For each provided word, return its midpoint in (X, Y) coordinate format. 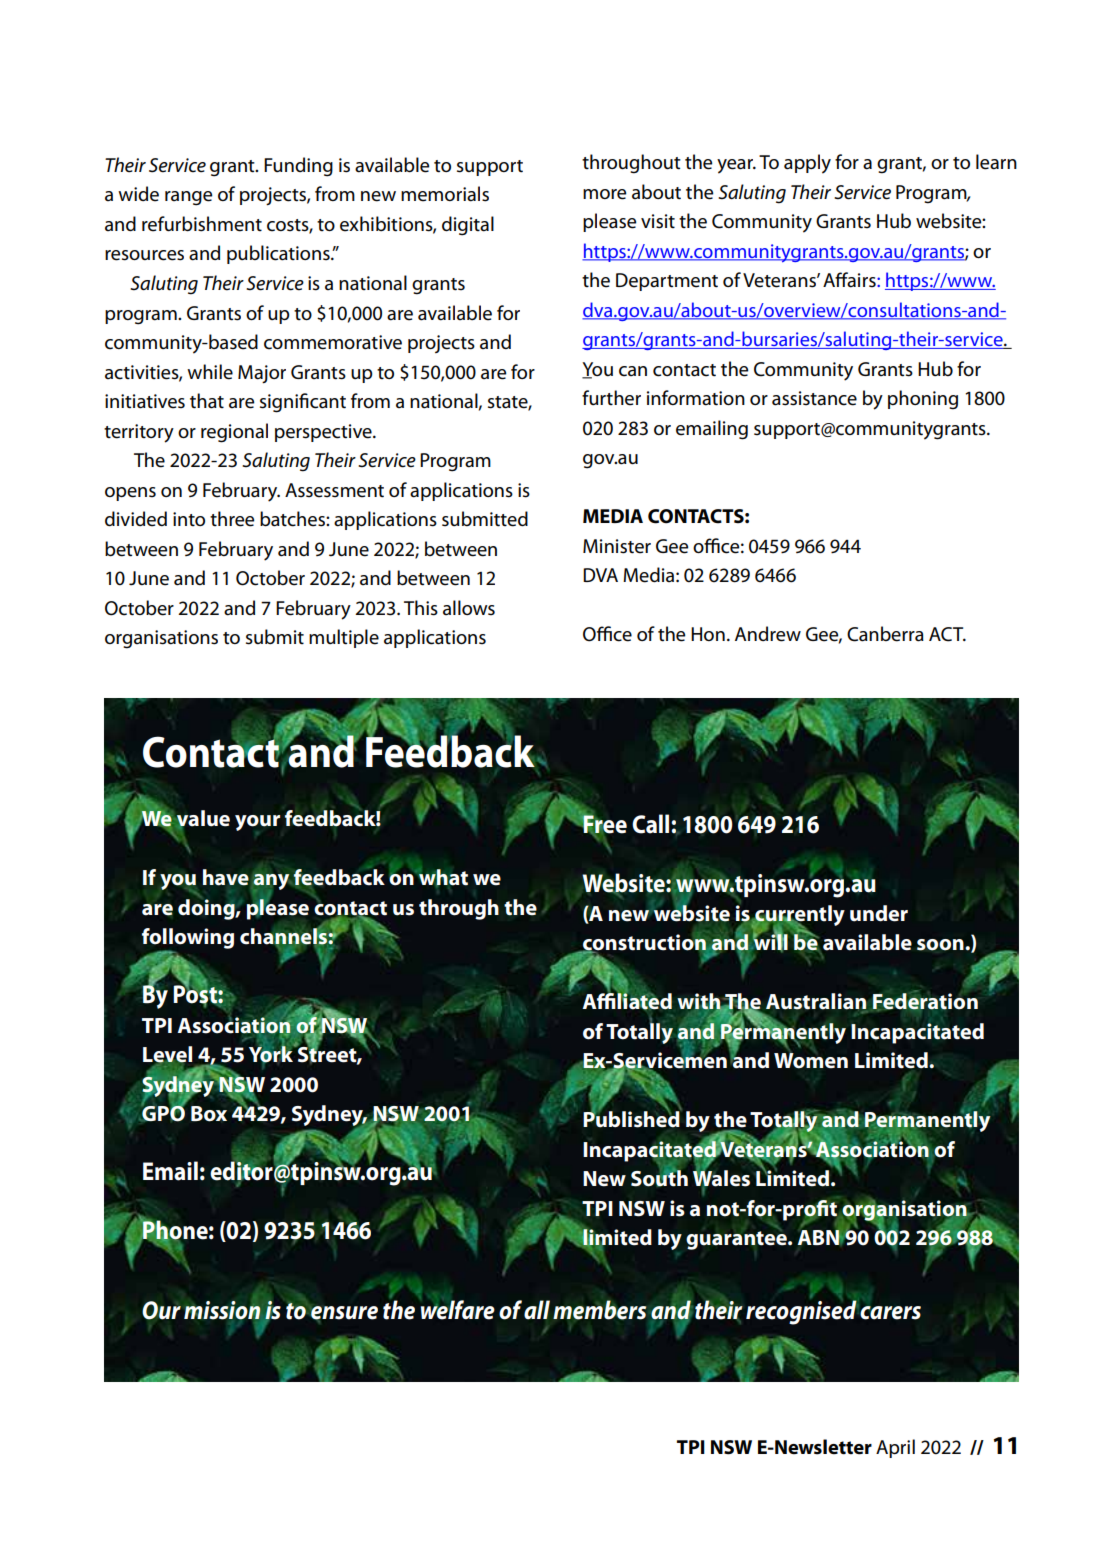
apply (807, 164)
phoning (923, 400)
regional (234, 433)
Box (209, 1114)
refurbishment (202, 224)
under (879, 913)
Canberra (885, 634)
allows (469, 608)
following (188, 939)
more (604, 194)
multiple (344, 638)
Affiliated (627, 1000)
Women (811, 1061)
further (611, 398)
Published (632, 1118)
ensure (344, 1314)
